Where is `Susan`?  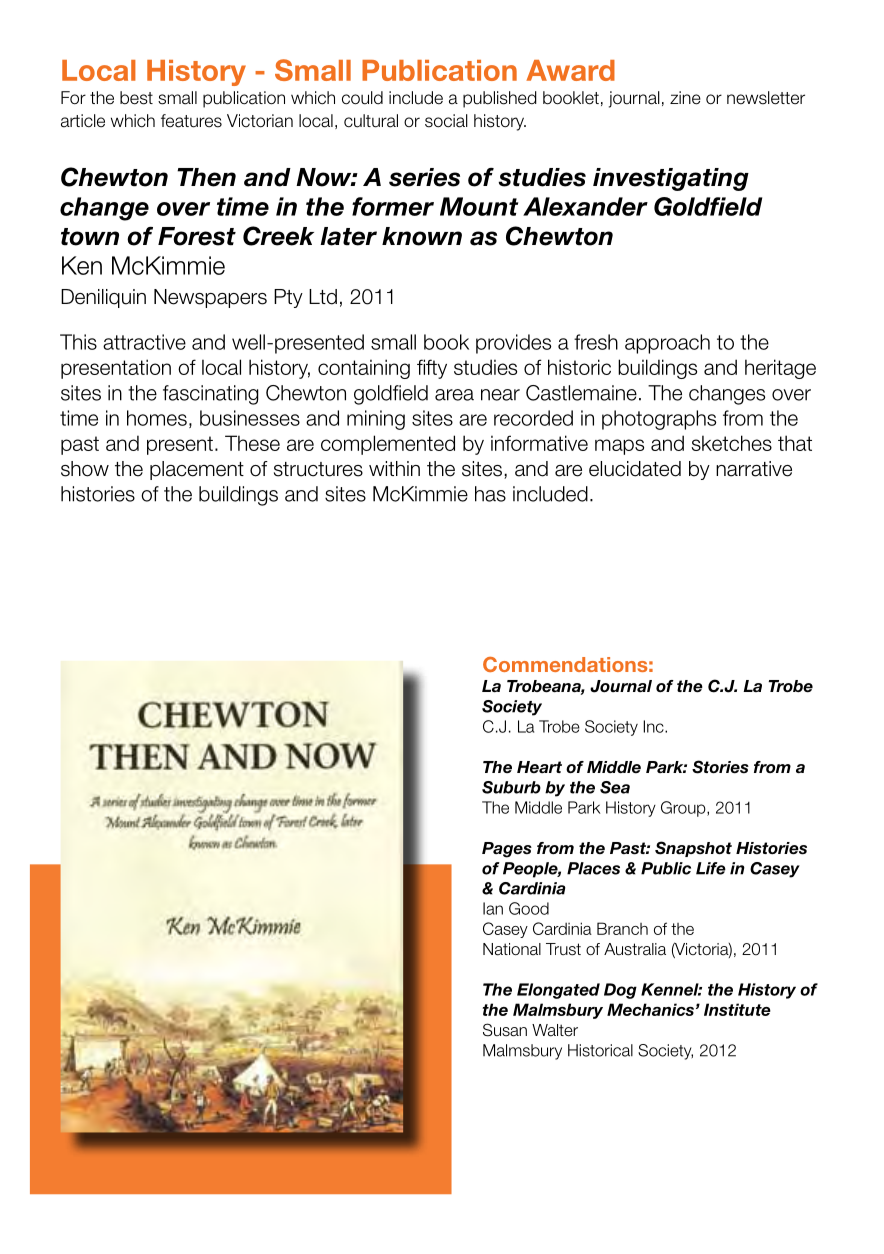 Susan is located at coordinates (505, 1030).
